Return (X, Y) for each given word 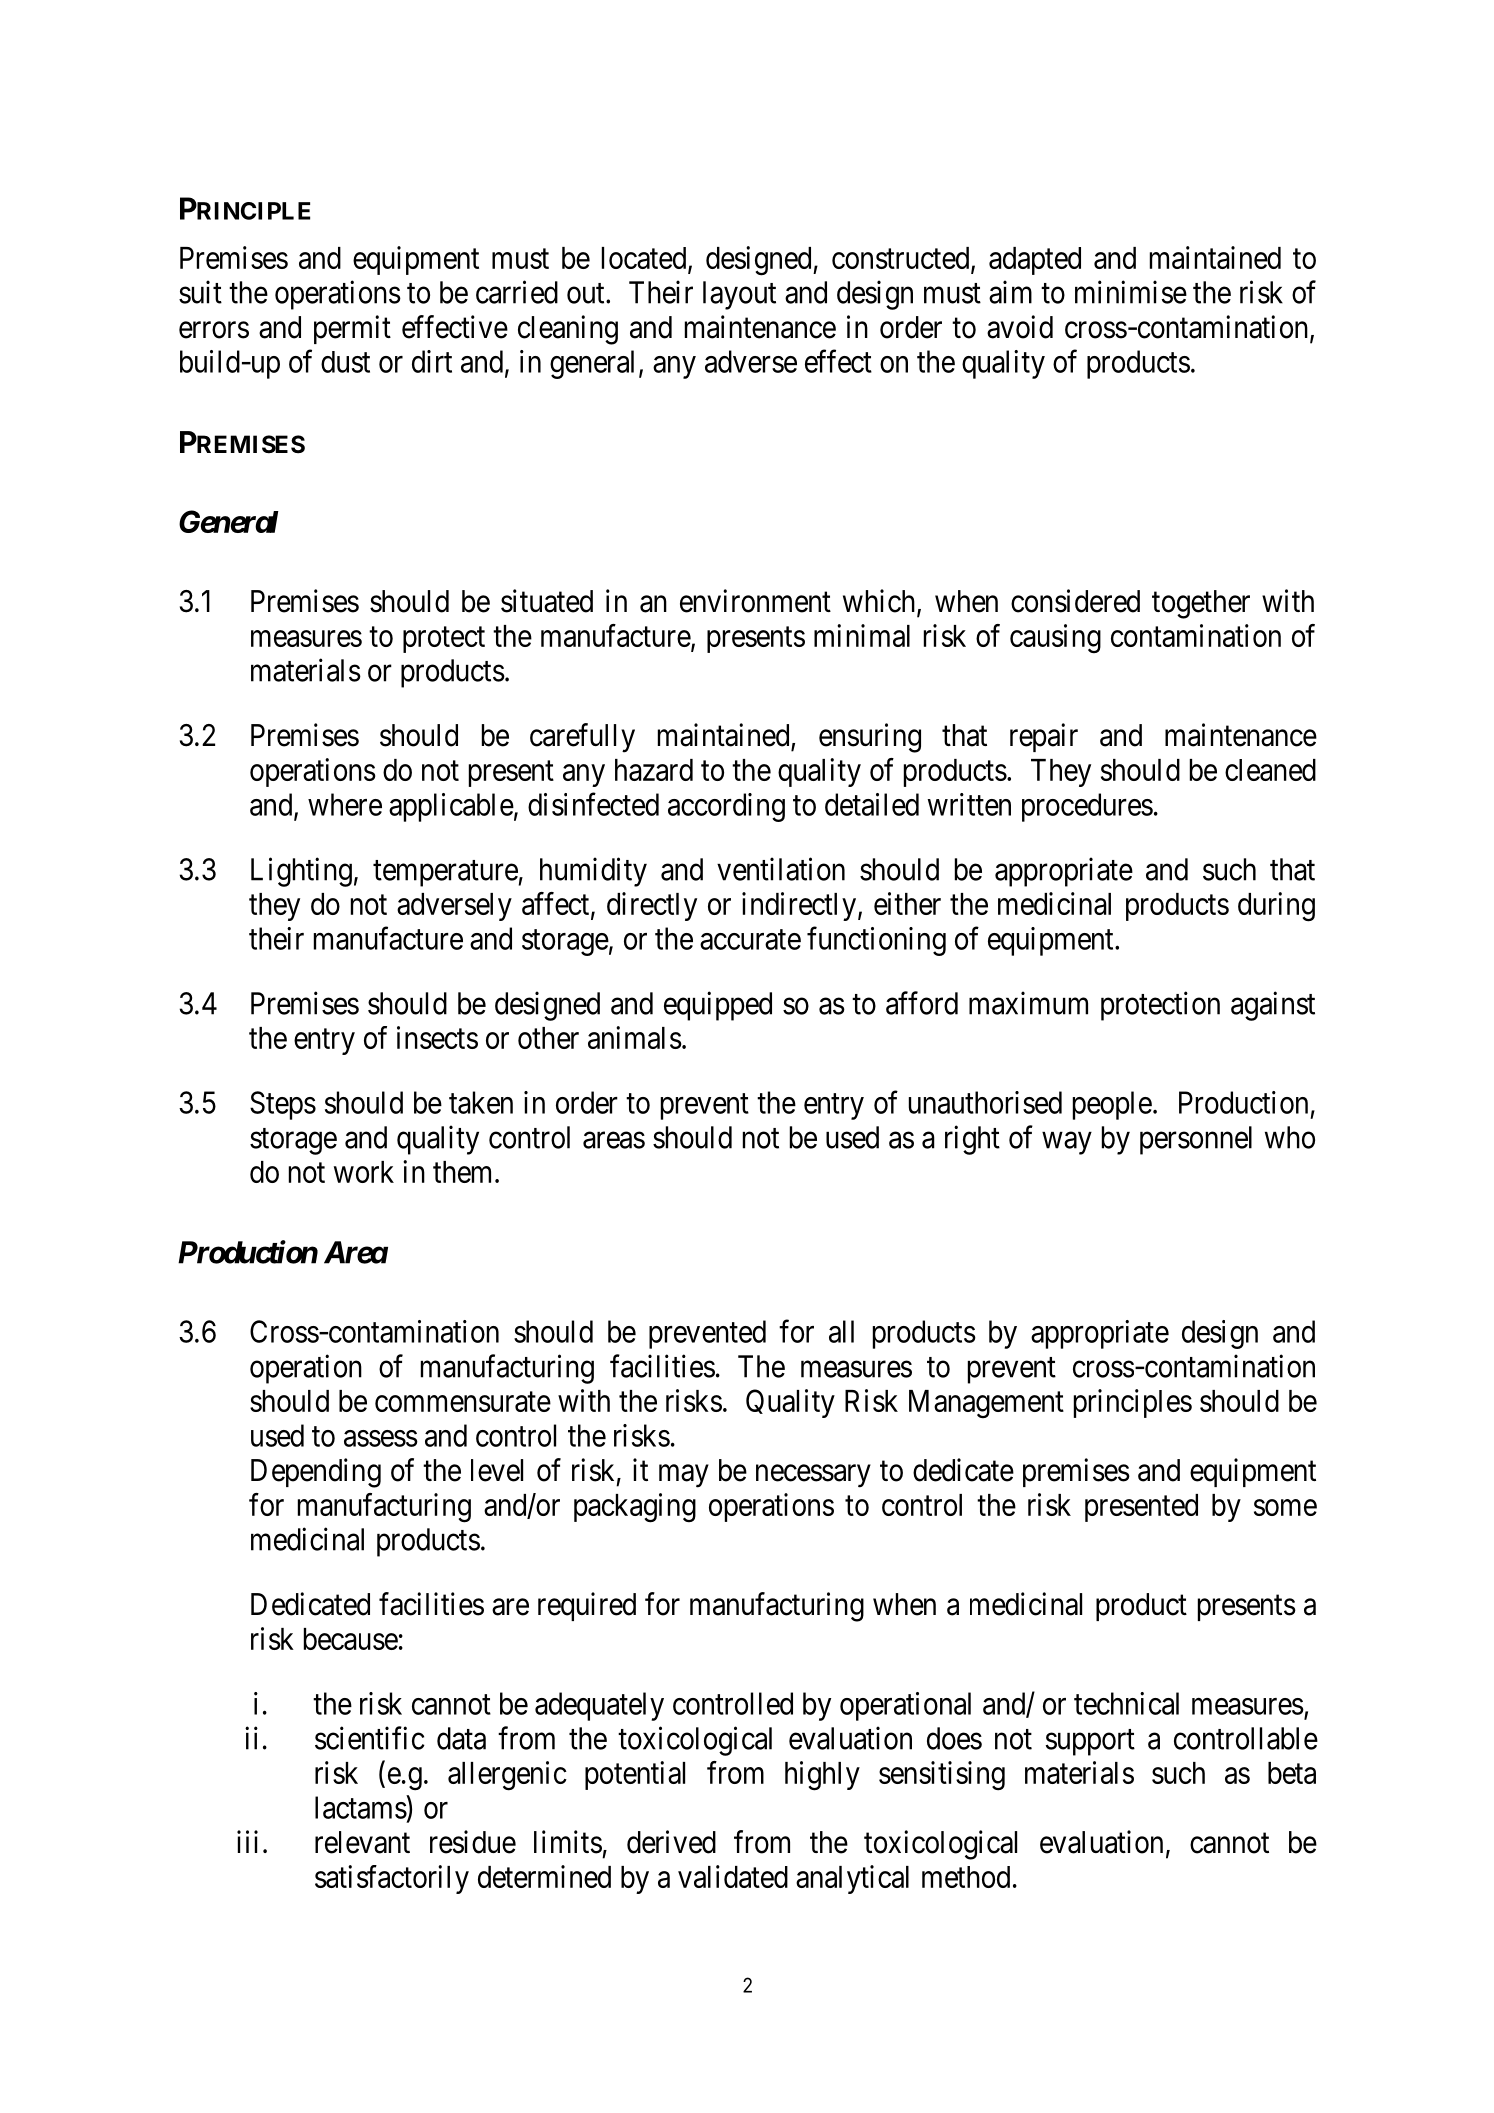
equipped (718, 1006)
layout (739, 295)
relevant (362, 1842)
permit (352, 329)
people (1112, 1105)
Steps (283, 1105)
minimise (1131, 292)
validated (733, 1876)
